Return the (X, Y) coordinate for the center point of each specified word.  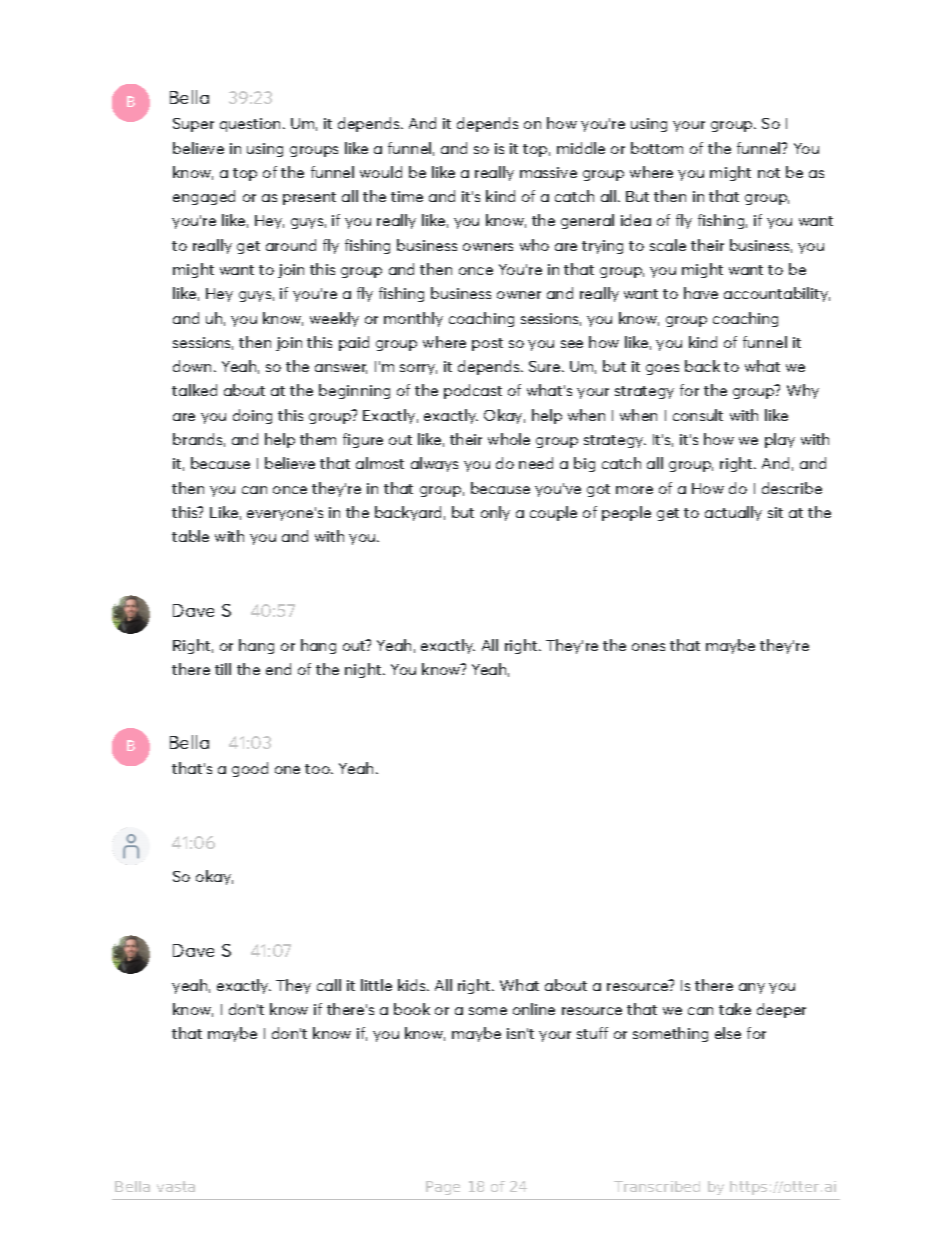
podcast (473, 391)
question (250, 125)
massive (548, 172)
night (364, 670)
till (223, 669)
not (769, 173)
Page (443, 1188)
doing (252, 416)
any (752, 988)
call (329, 985)
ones (648, 647)
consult (698, 415)
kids (413, 985)
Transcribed (657, 1186)
